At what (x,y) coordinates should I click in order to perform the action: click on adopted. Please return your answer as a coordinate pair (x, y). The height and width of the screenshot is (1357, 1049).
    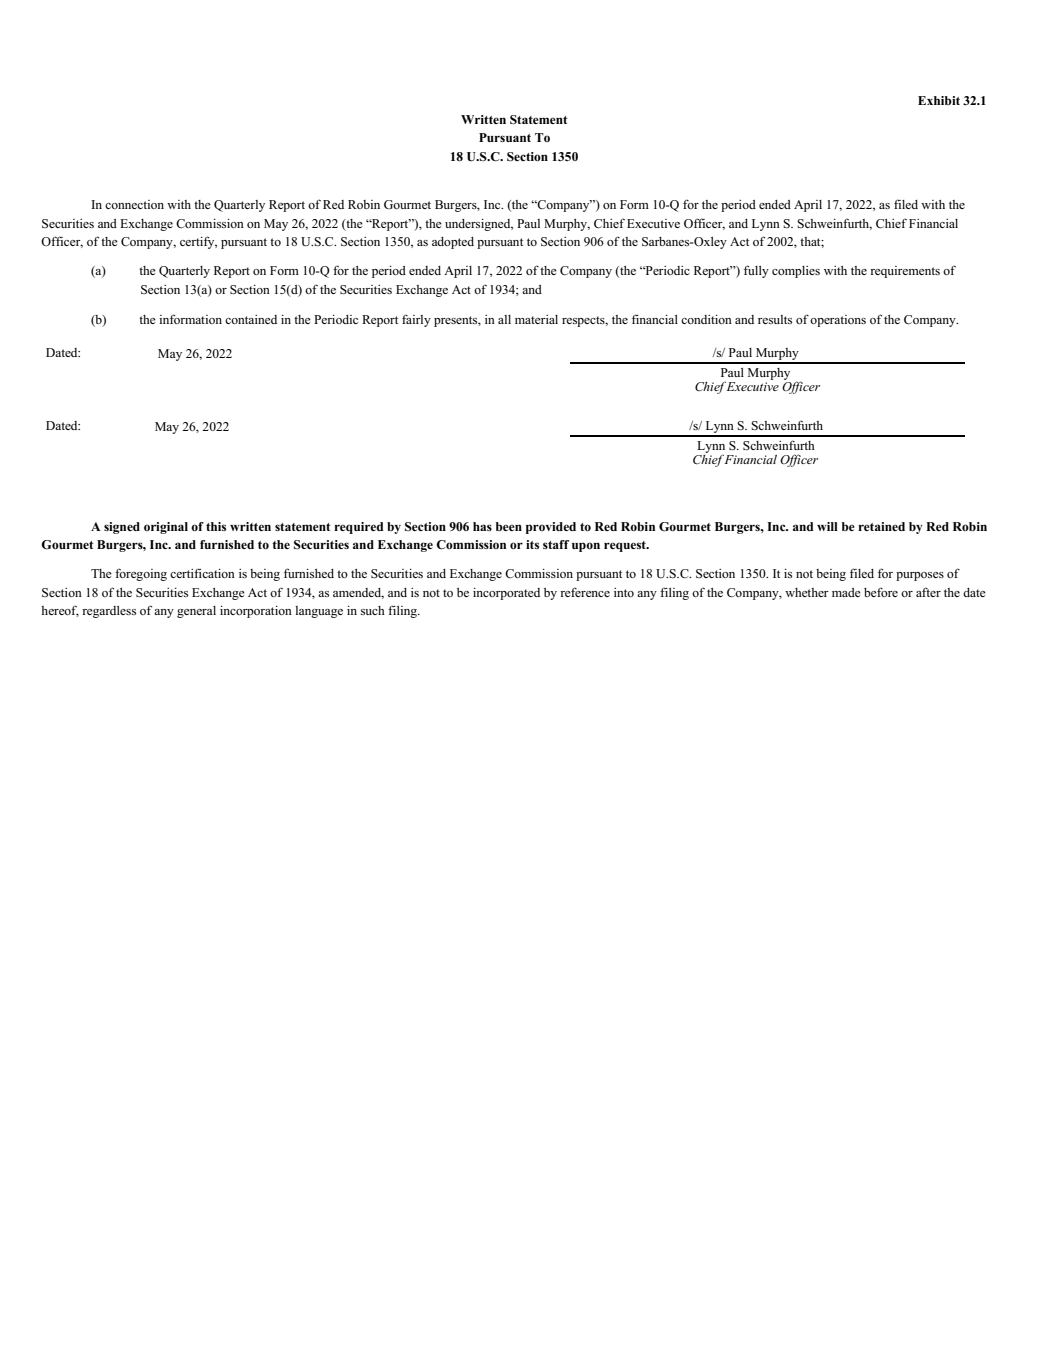
    Looking at the image, I should click on (453, 243).
